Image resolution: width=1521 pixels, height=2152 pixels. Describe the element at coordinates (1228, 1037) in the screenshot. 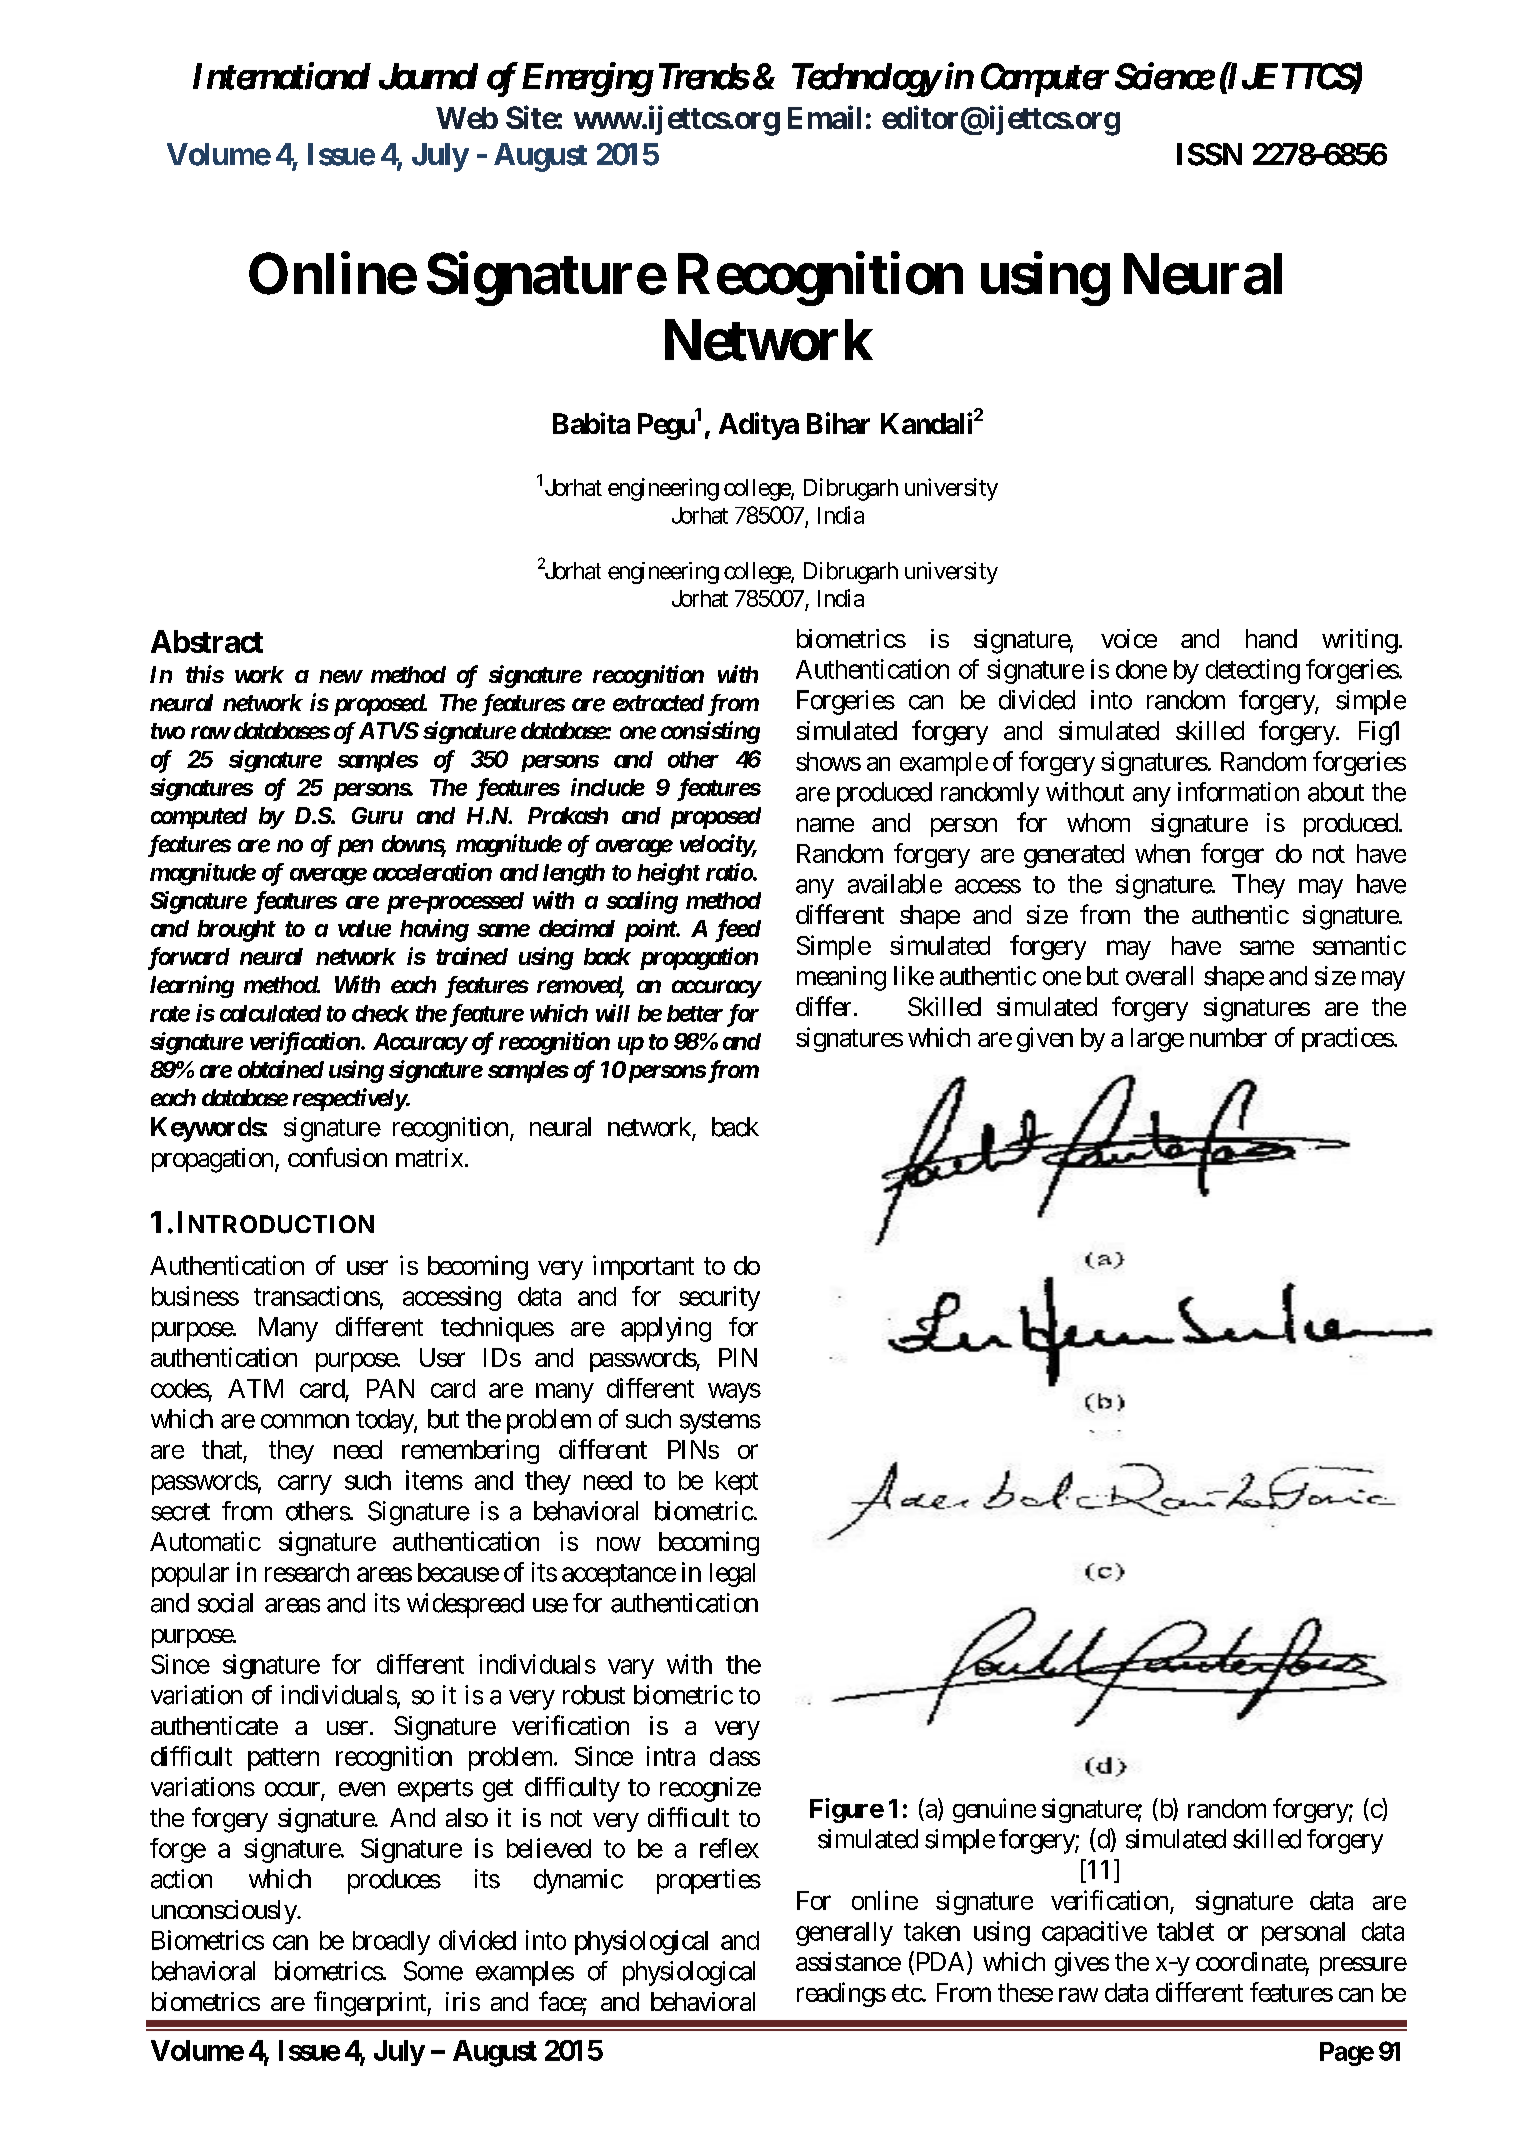

I see `number` at that location.
